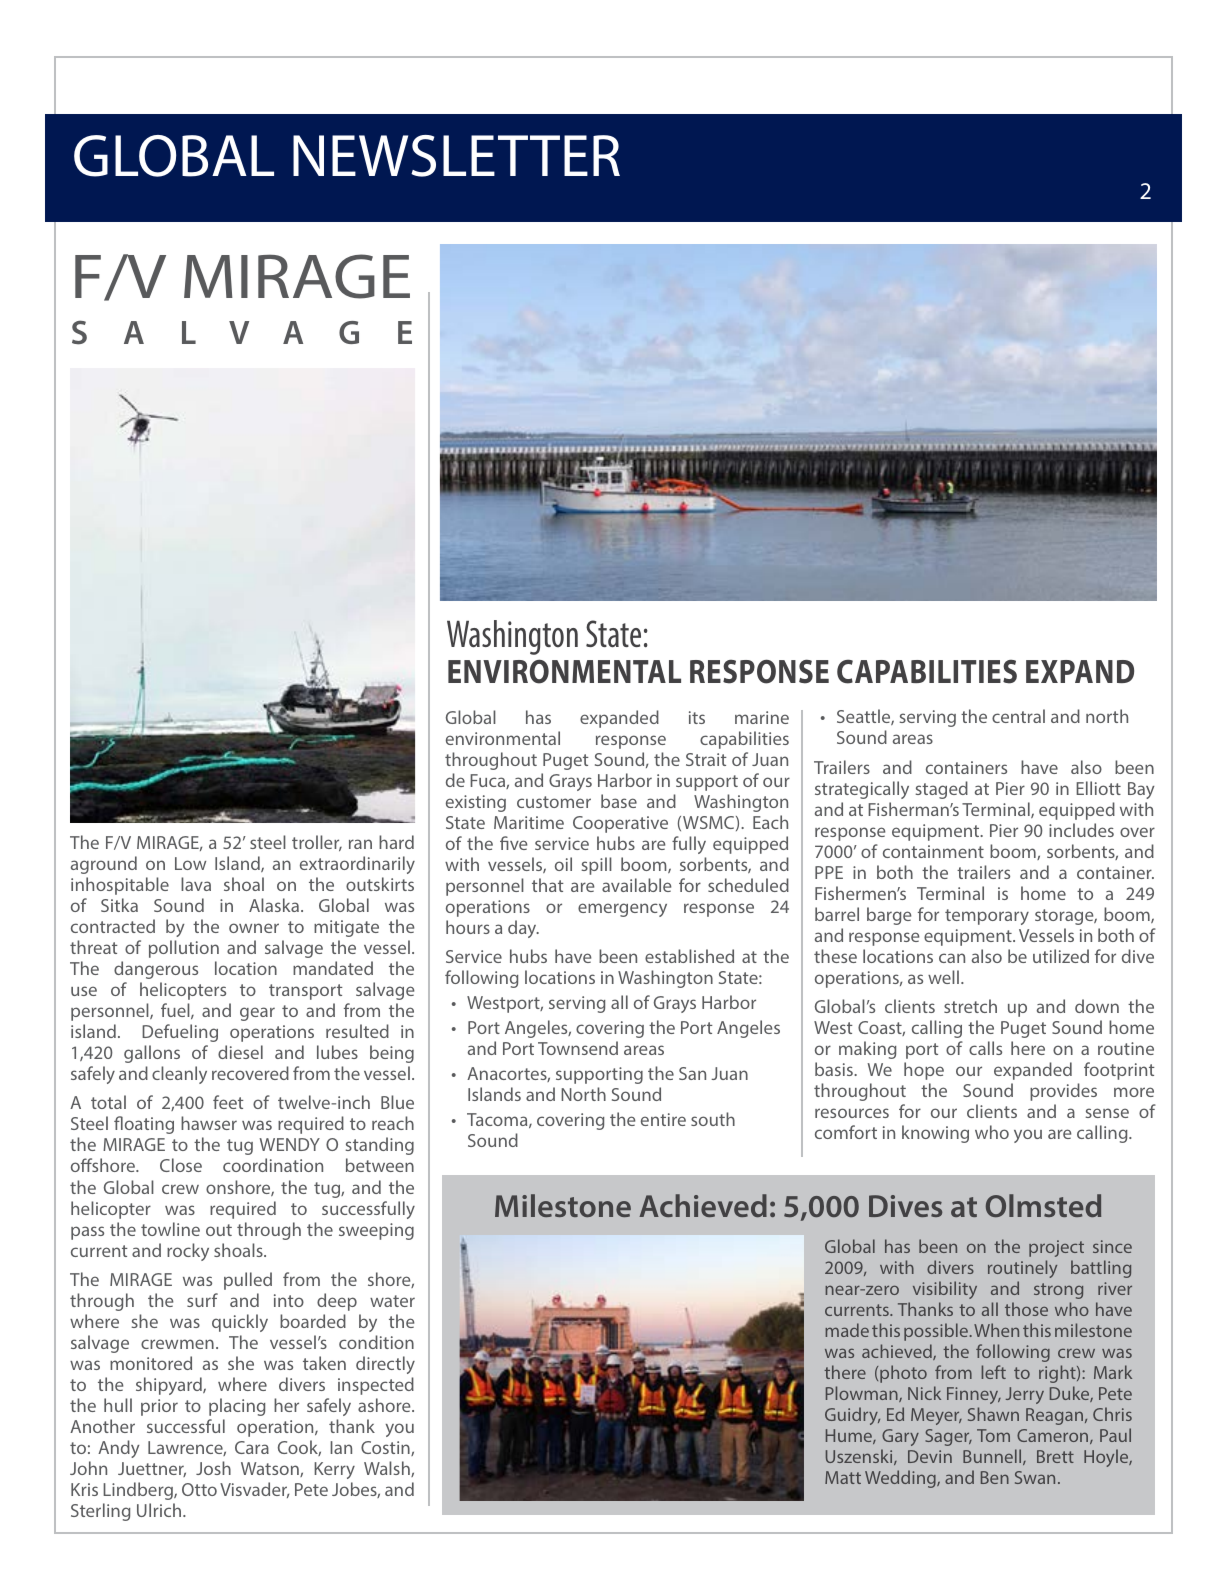 This screenshot has width=1227, height=1587. What do you see at coordinates (935, 1134) in the screenshot?
I see `knowing` at bounding box center [935, 1134].
